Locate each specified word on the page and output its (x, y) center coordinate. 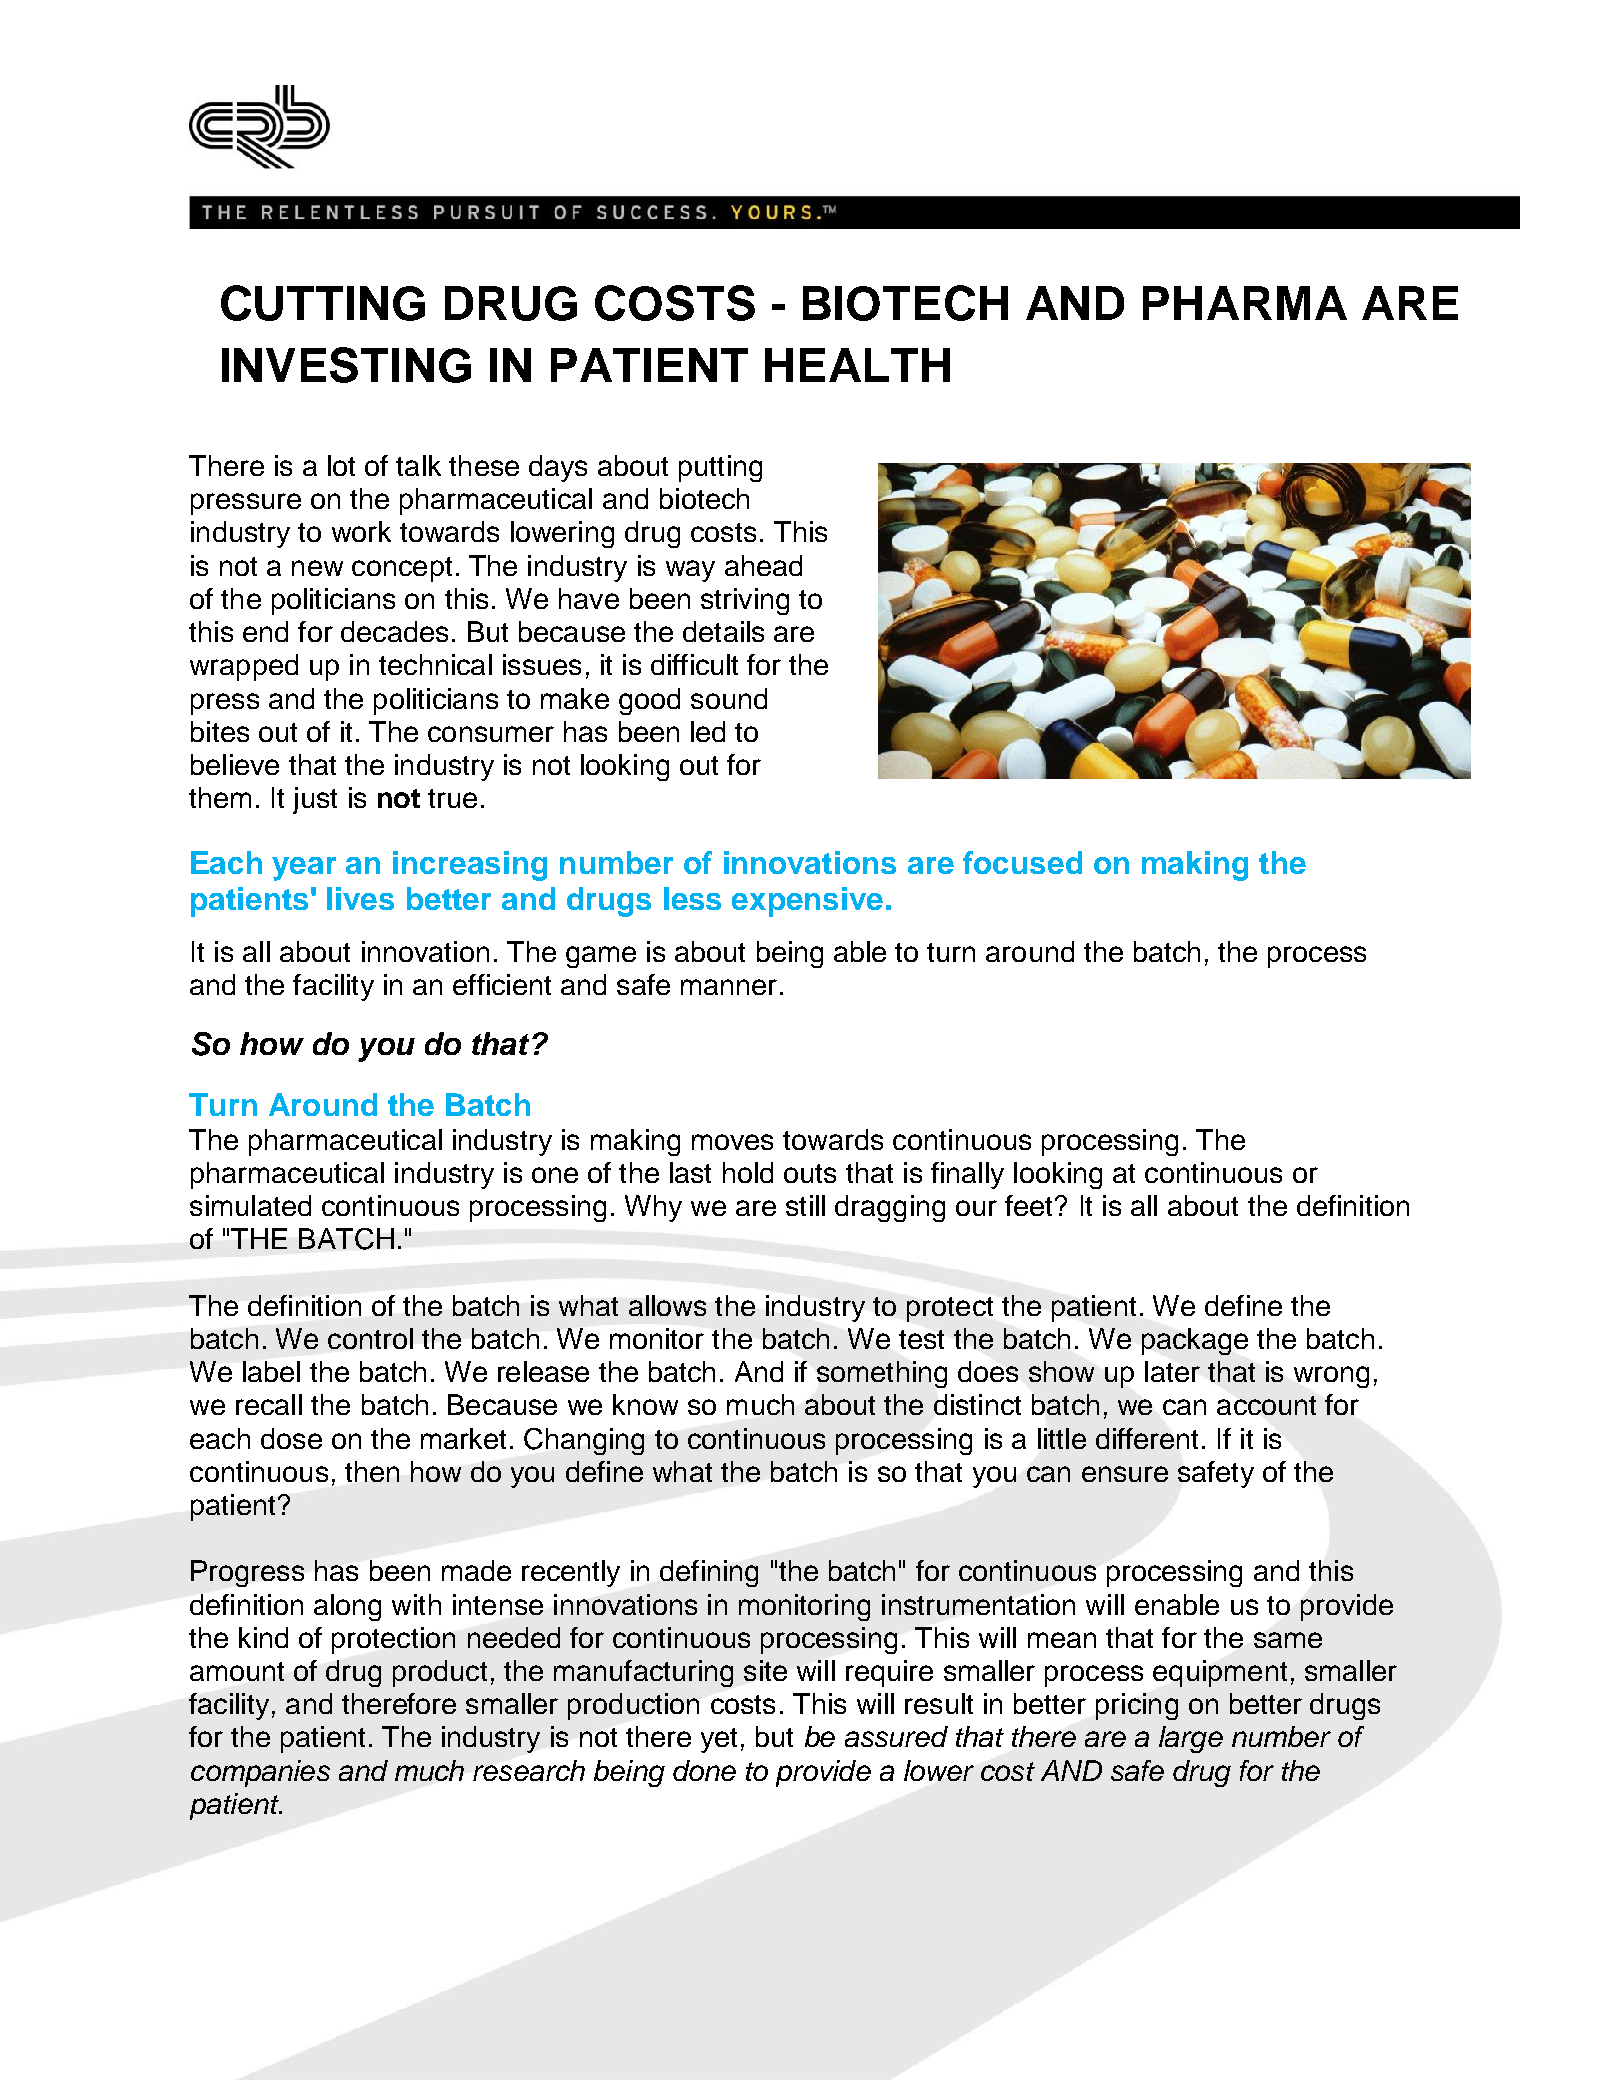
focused (1022, 862)
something (882, 1374)
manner (729, 987)
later (1172, 1371)
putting (720, 468)
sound (729, 698)
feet (1028, 1205)
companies (260, 1773)
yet (719, 1740)
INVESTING (346, 365)
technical (435, 664)
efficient (502, 984)
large (1191, 1739)
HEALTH (857, 365)
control (370, 1338)
